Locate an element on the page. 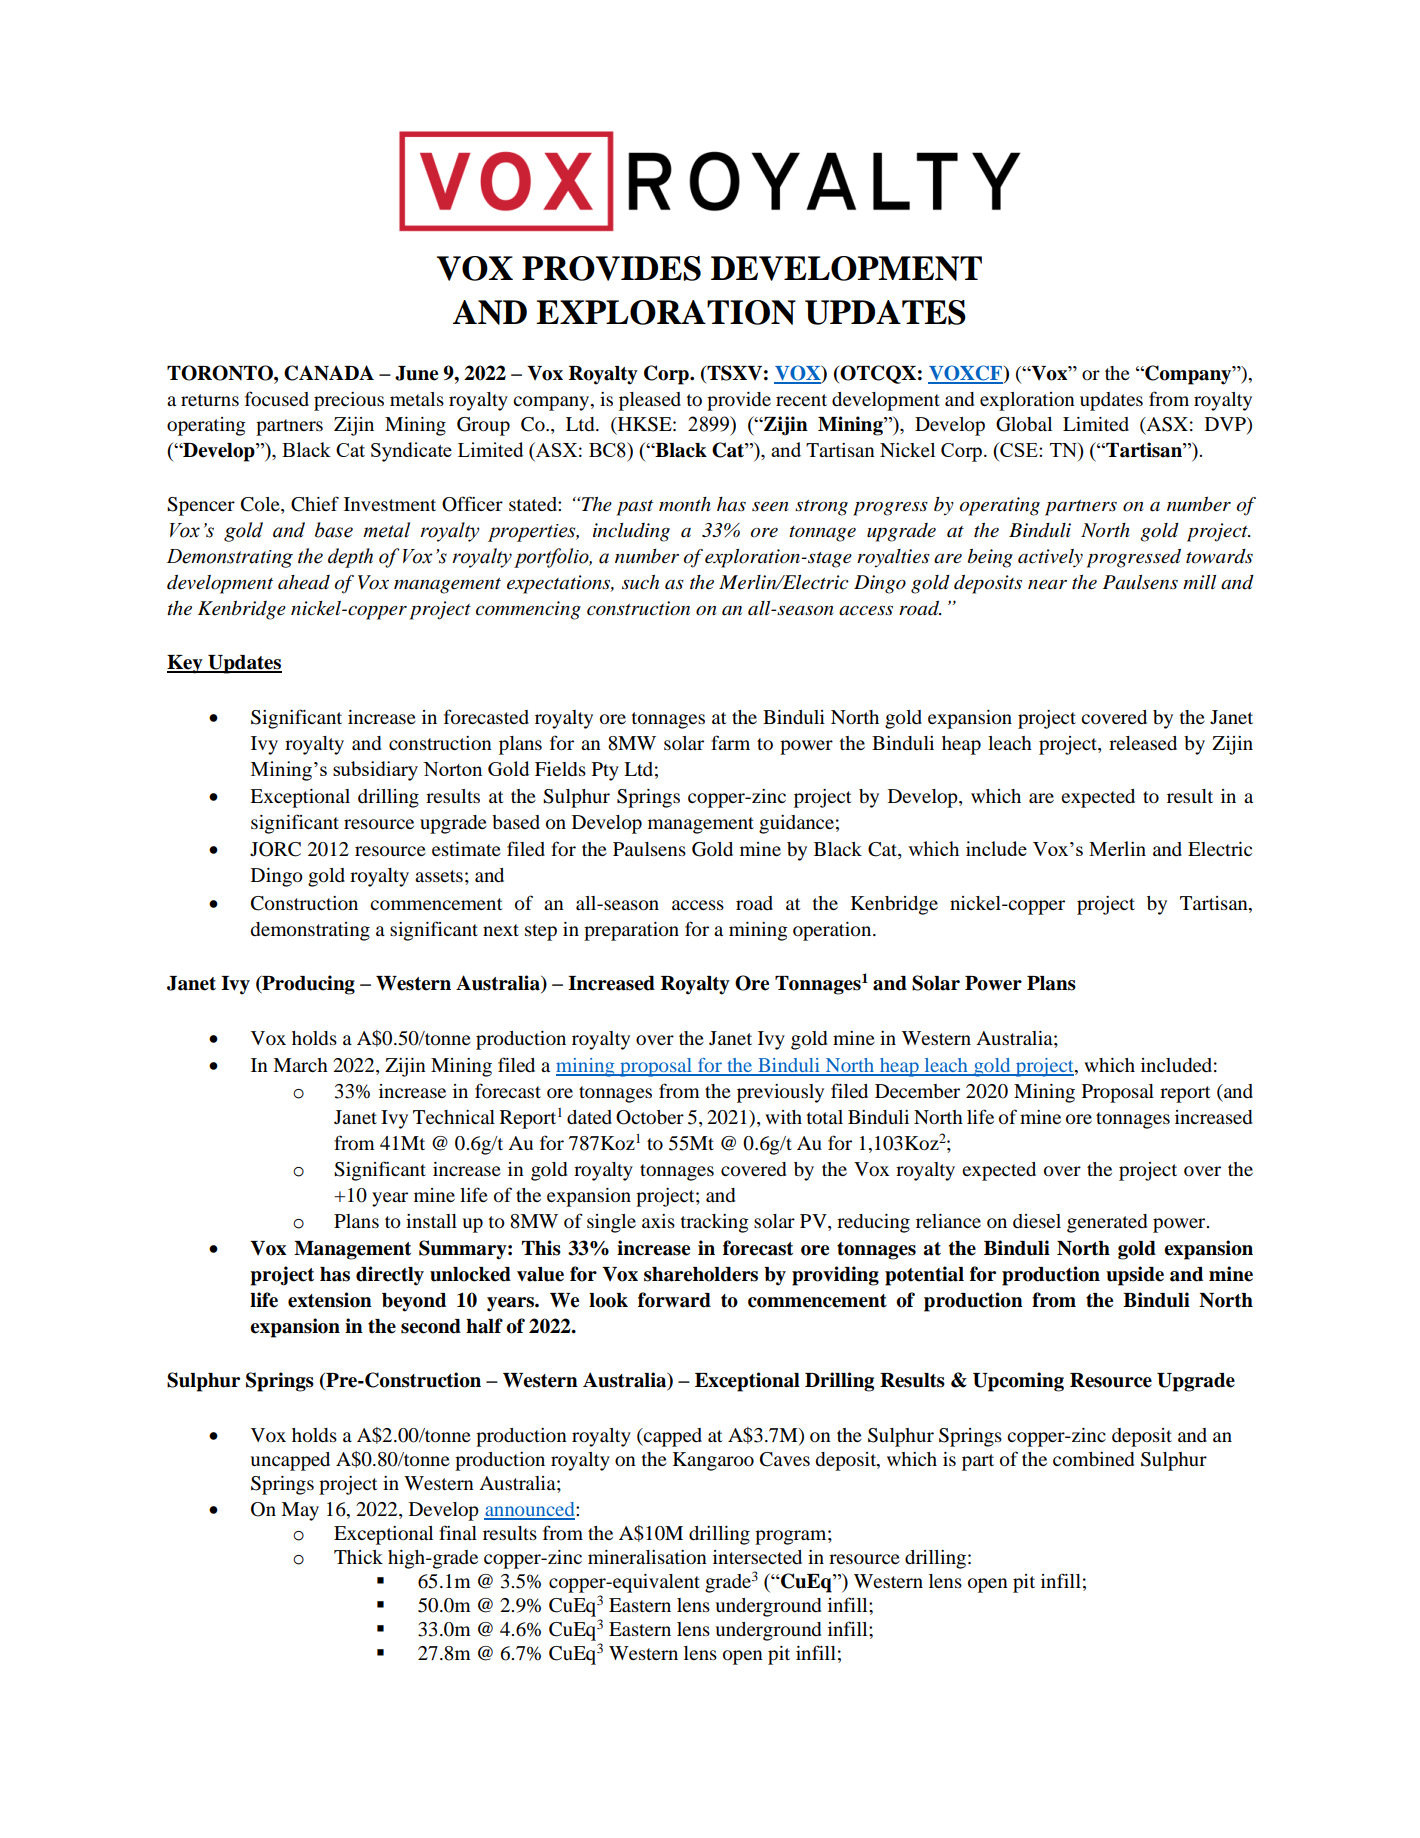 Image resolution: width=1420 pixels, height=1838 pixels. tracking is located at coordinates (715, 1223).
